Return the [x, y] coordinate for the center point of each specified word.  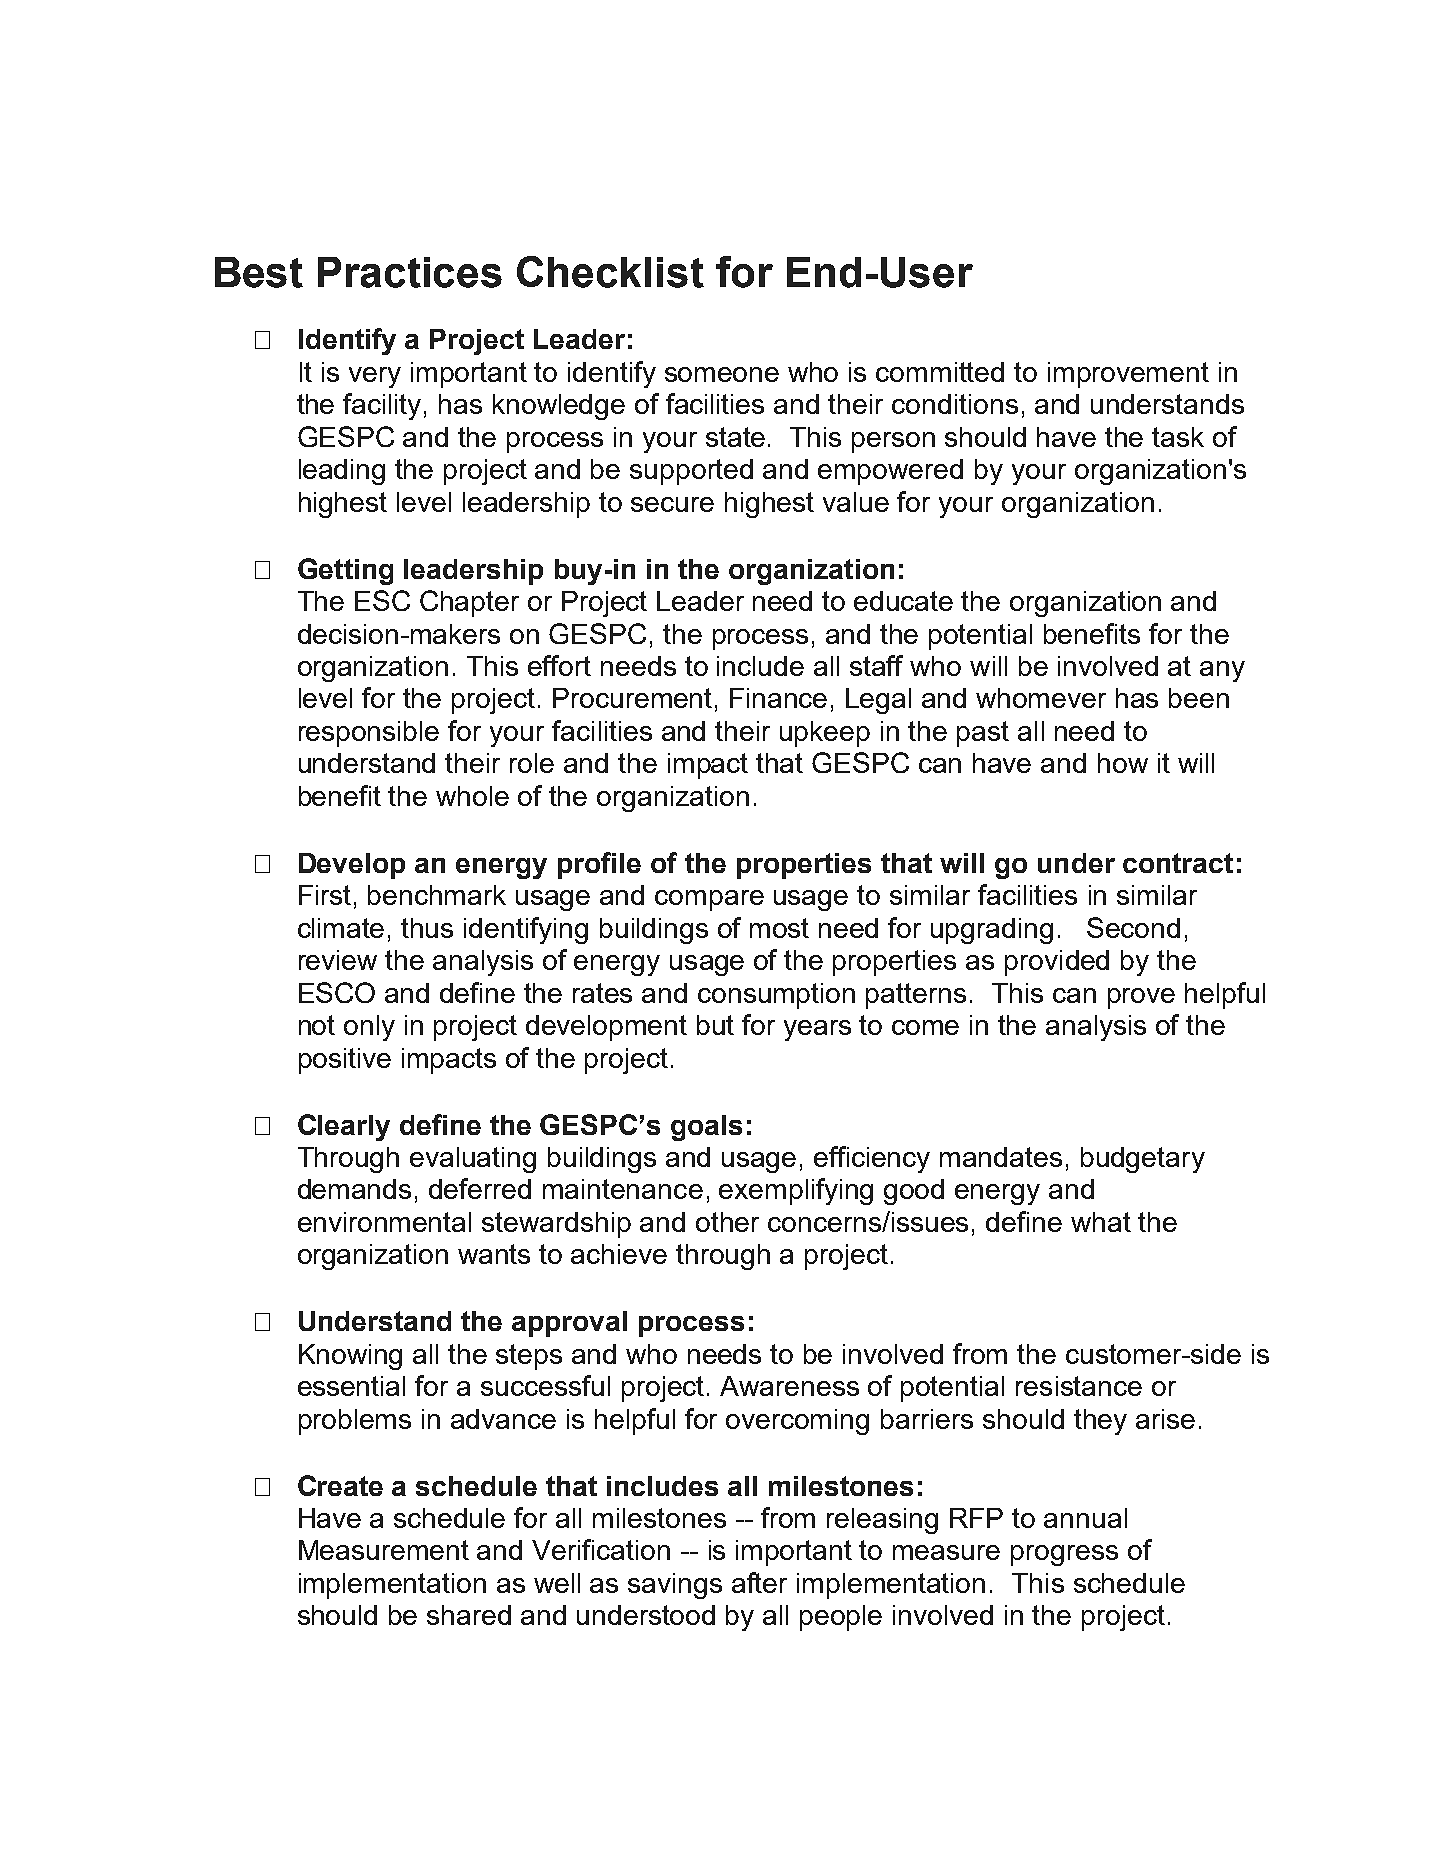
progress [1064, 1555]
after [759, 1582]
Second [1133, 927]
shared [469, 1615]
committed [940, 372]
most [779, 928]
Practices [410, 272]
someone [722, 374]
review [338, 960]
